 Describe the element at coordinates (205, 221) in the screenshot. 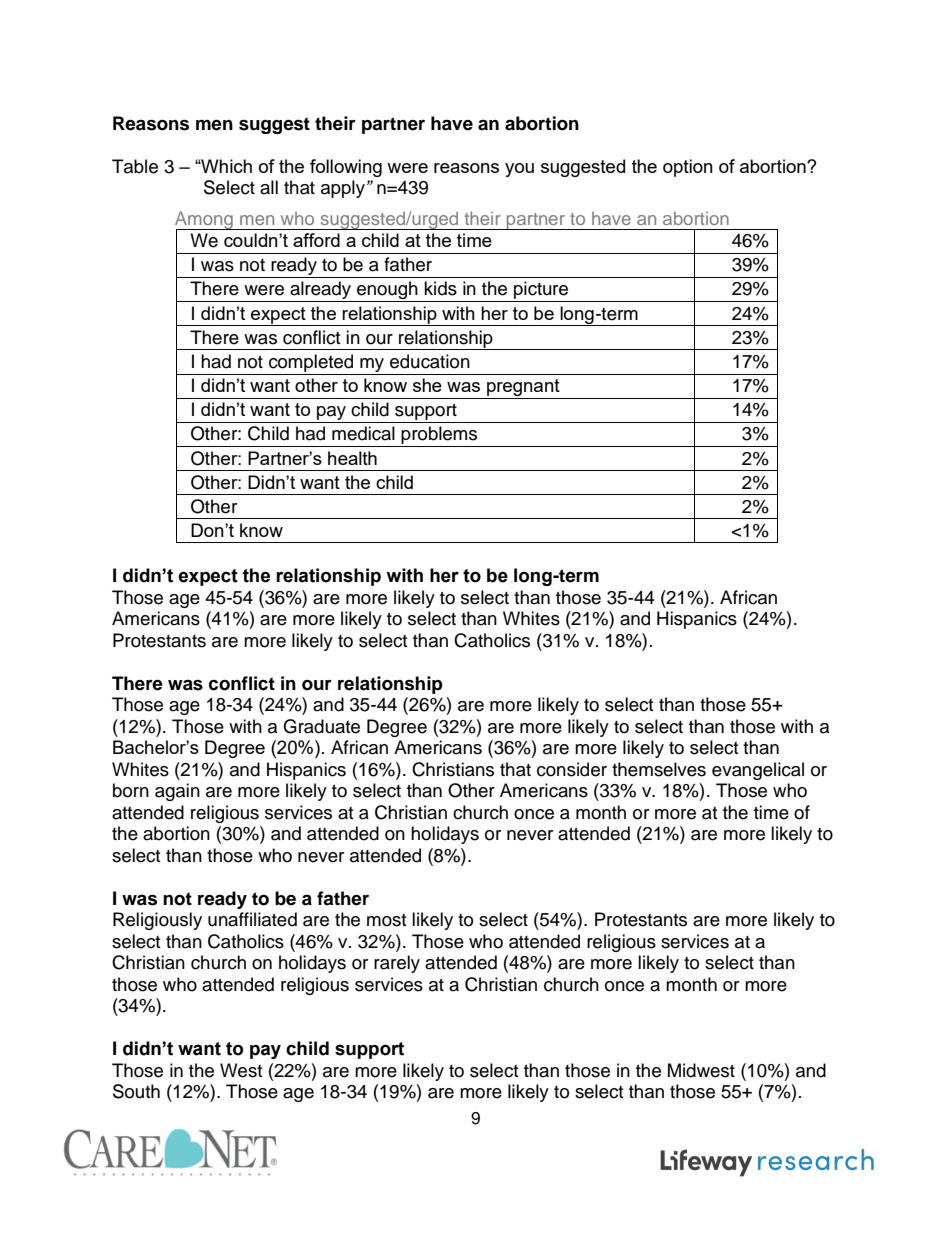

I see `Among` at that location.
